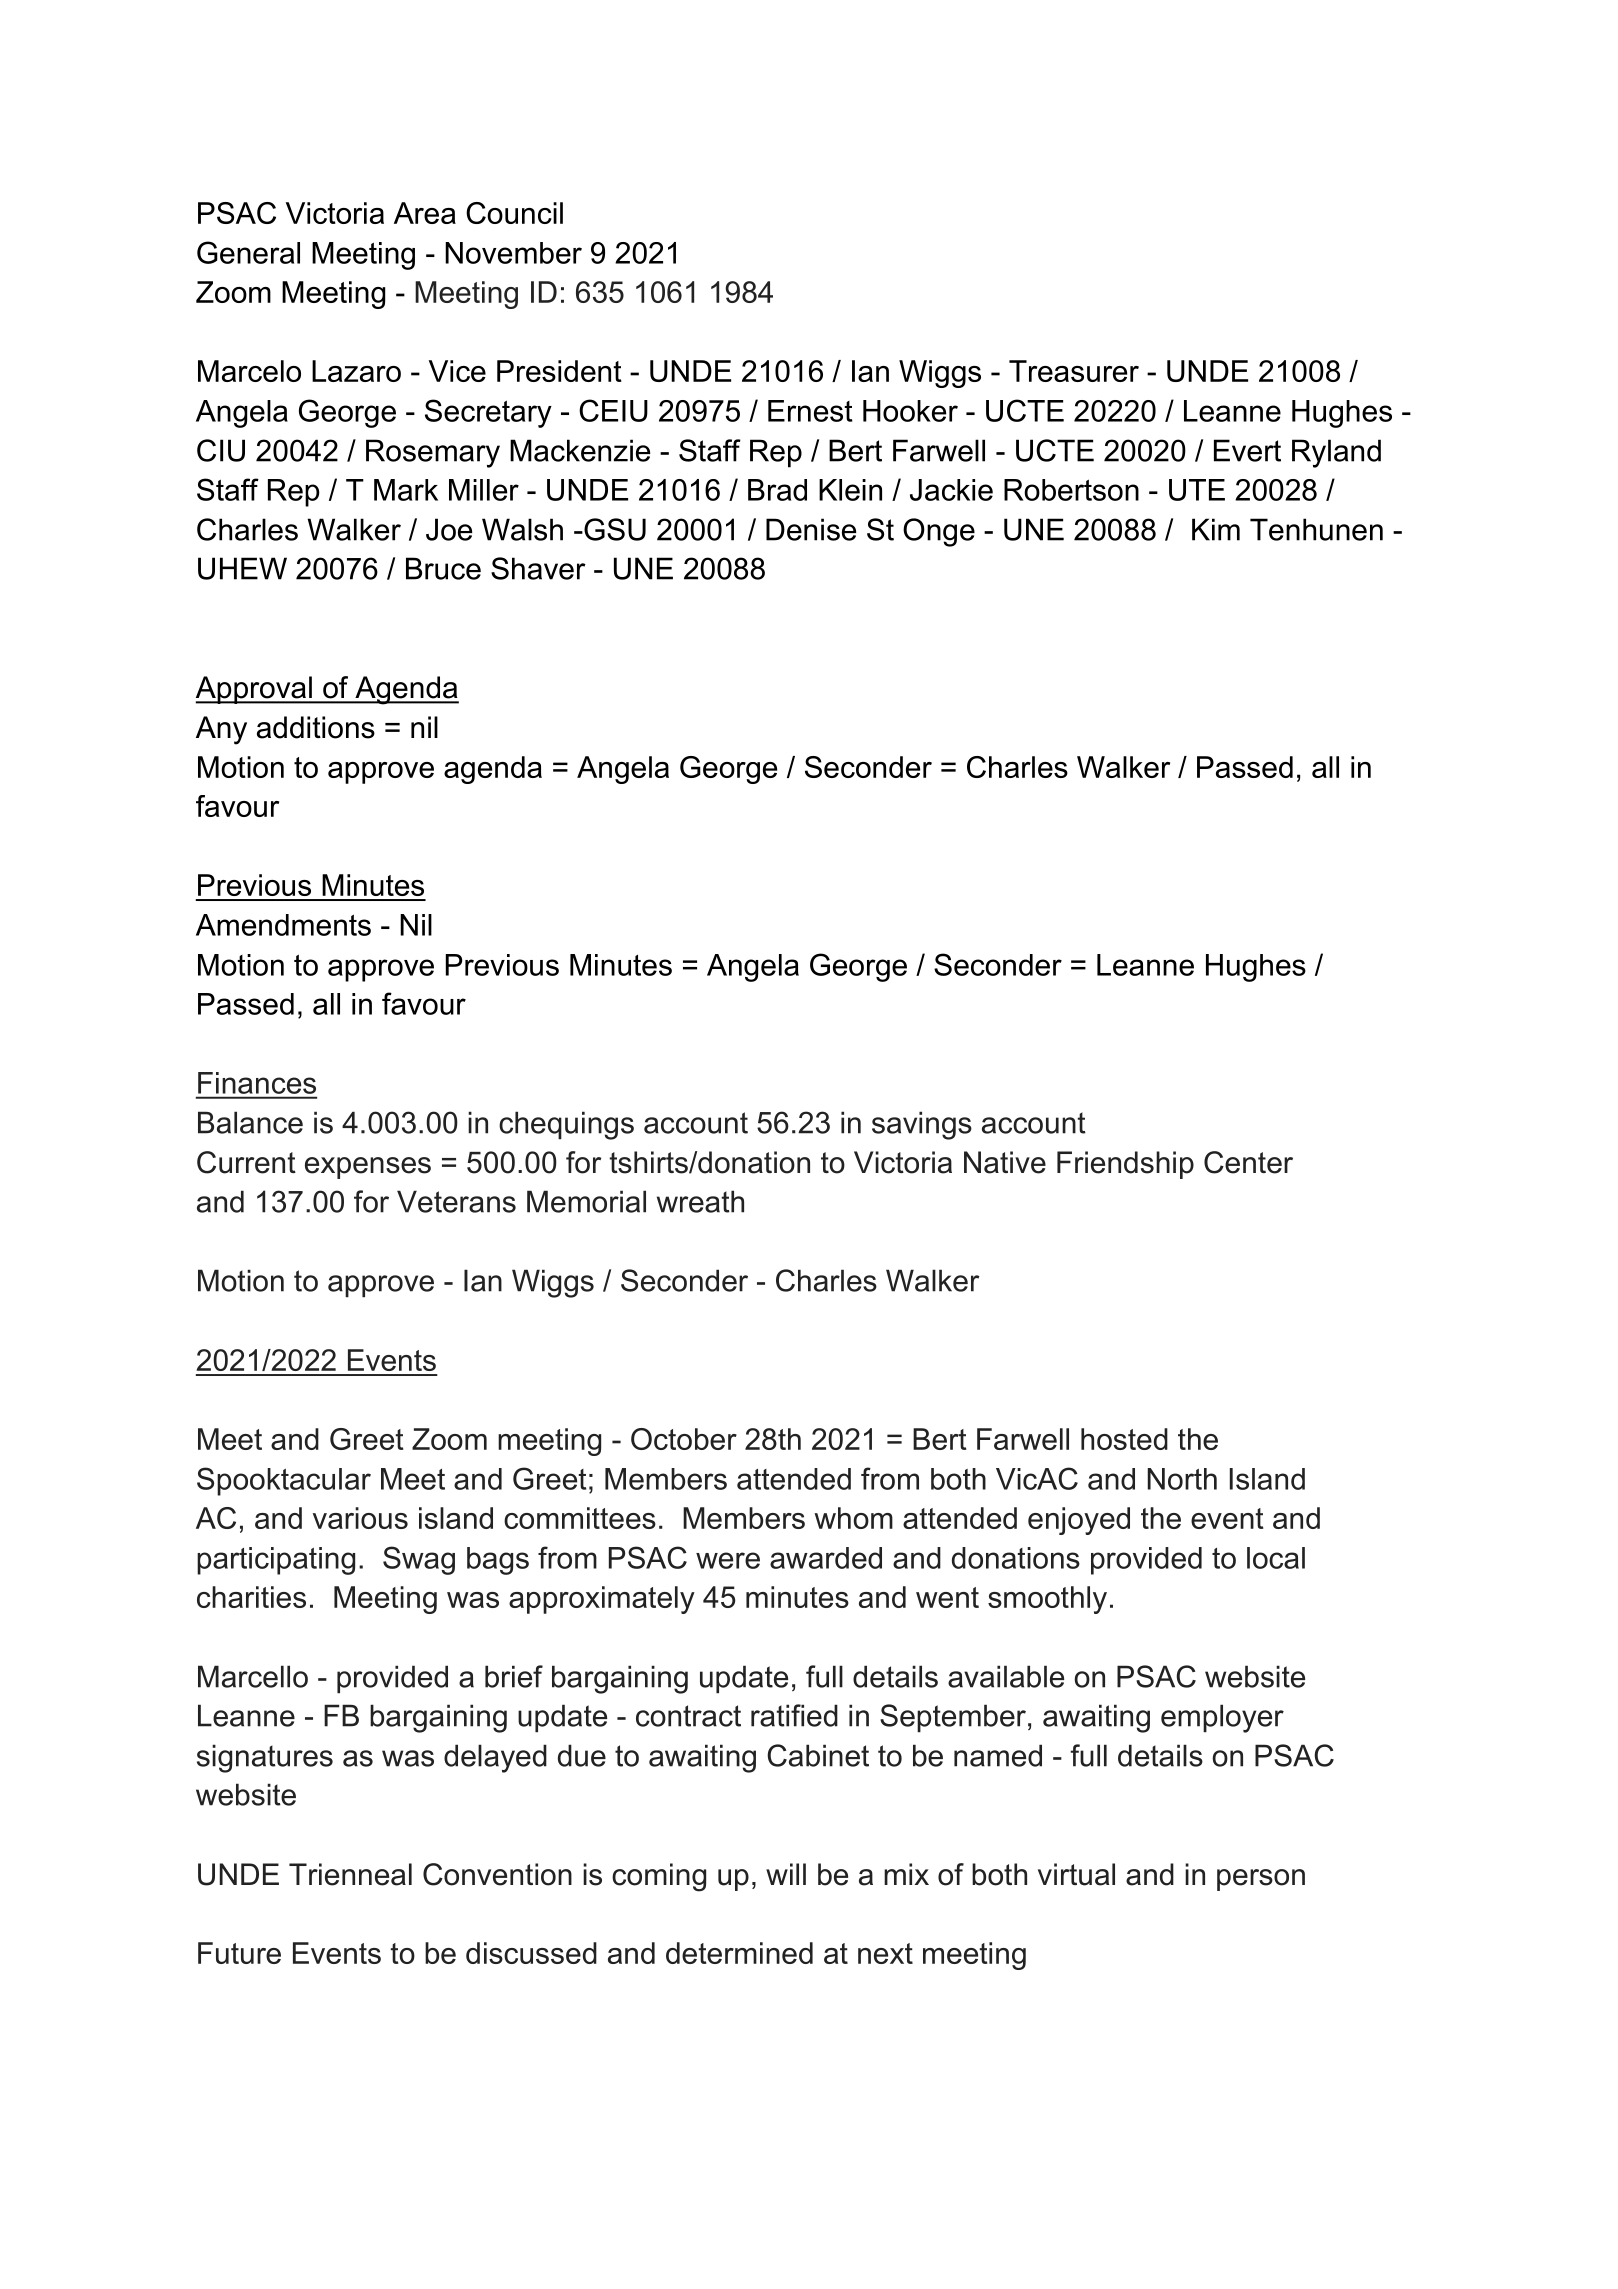  Describe the element at coordinates (425, 213) in the screenshot. I see `Area` at that location.
